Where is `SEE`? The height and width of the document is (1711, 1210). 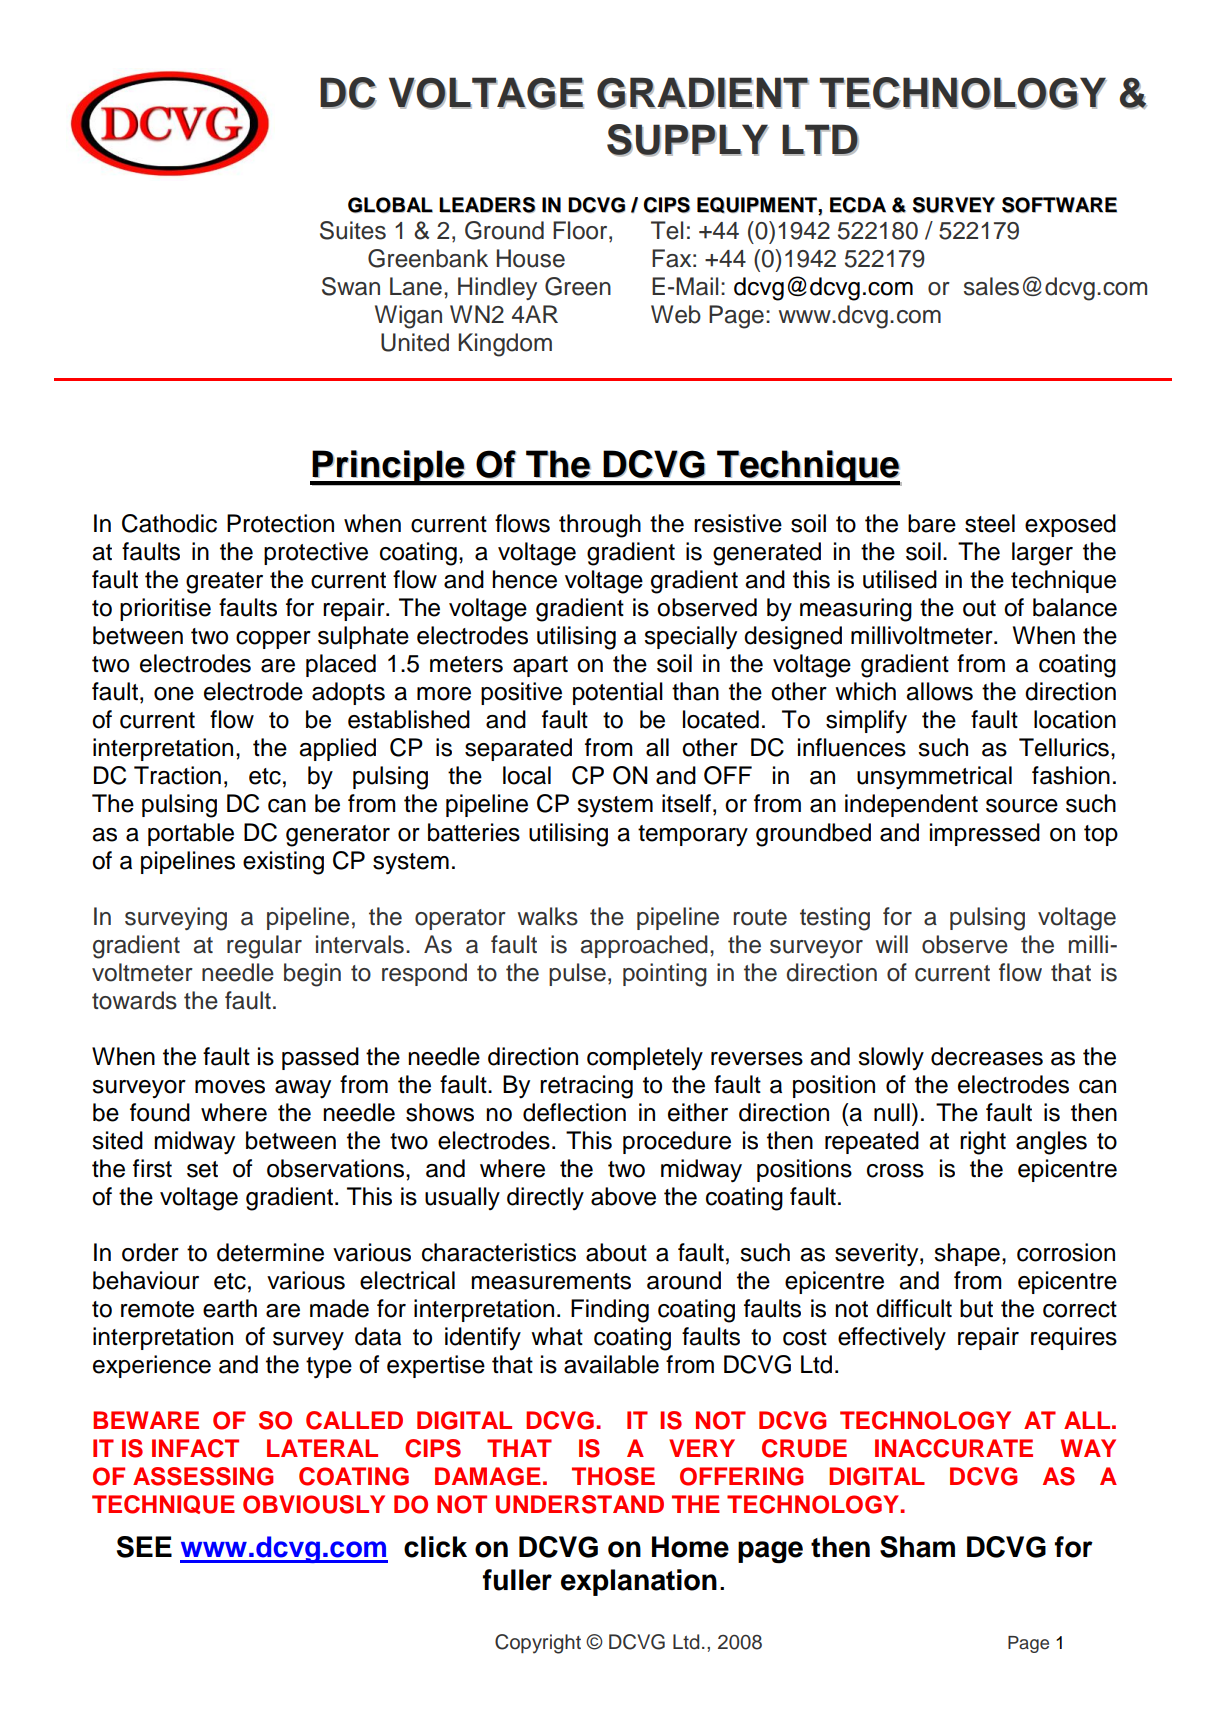
SEE is located at coordinates (144, 1547).
